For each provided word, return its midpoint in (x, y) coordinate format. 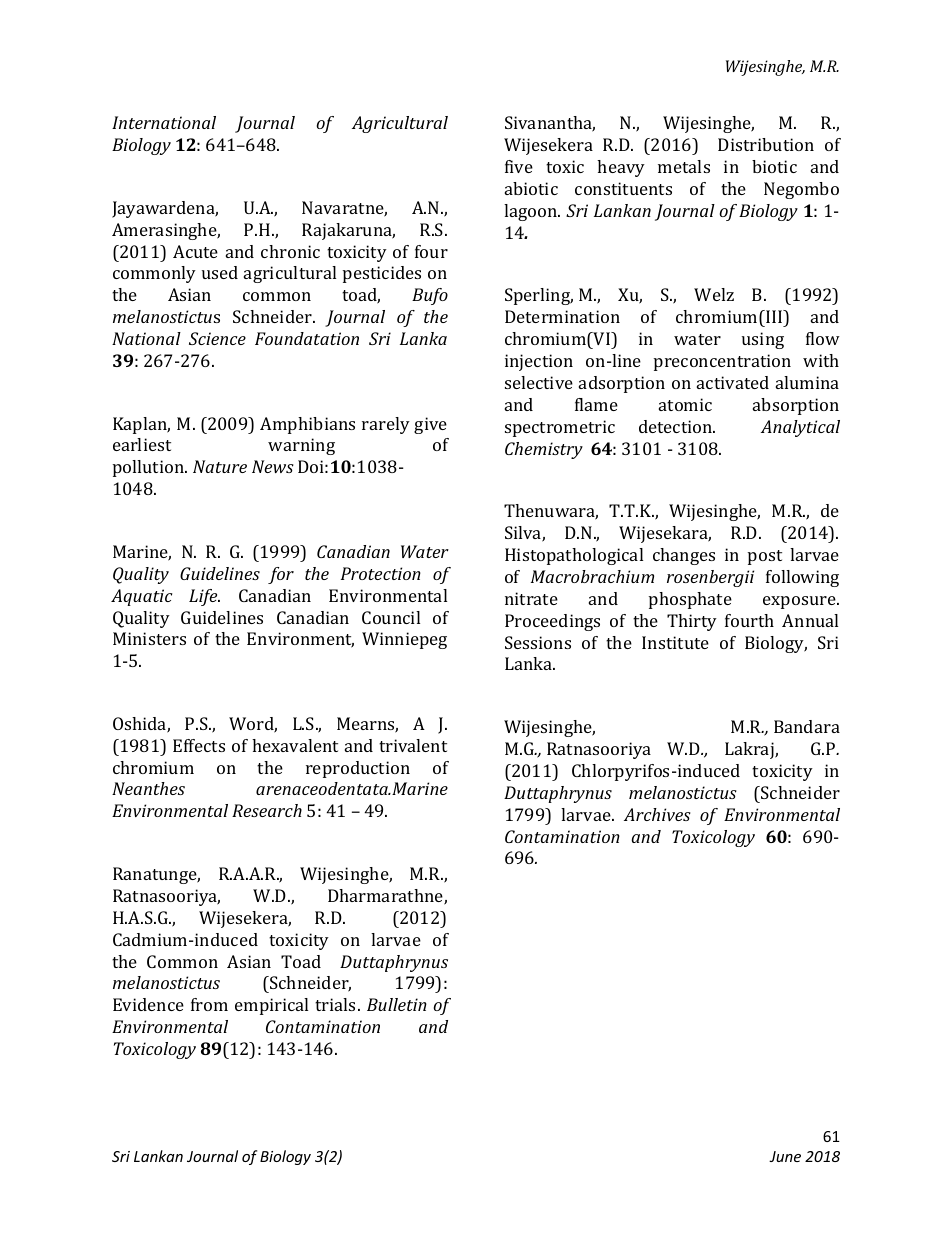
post (765, 557)
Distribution (766, 144)
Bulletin (397, 1004)
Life (204, 597)
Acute (195, 251)
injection (539, 362)
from (209, 1004)
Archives (657, 814)
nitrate (531, 598)
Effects (199, 745)
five (519, 166)
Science (217, 338)
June (785, 1156)
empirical (271, 1006)
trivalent (413, 745)
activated (733, 382)
